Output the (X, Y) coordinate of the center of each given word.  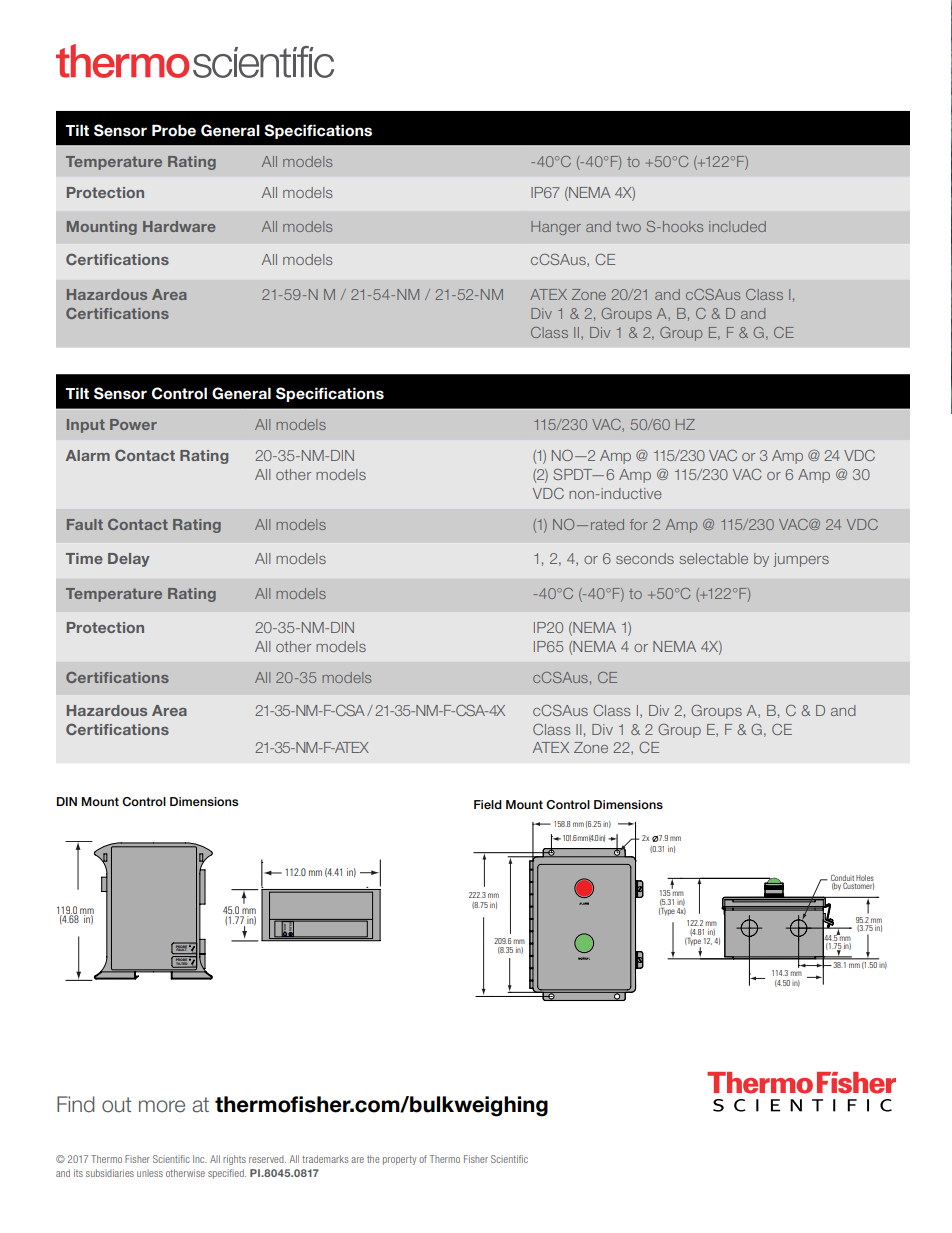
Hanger (556, 228)
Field (488, 804)
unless (150, 1173)
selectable (714, 558)
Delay (129, 560)
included (737, 226)
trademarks (325, 1159)
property (399, 1160)
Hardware (179, 226)
